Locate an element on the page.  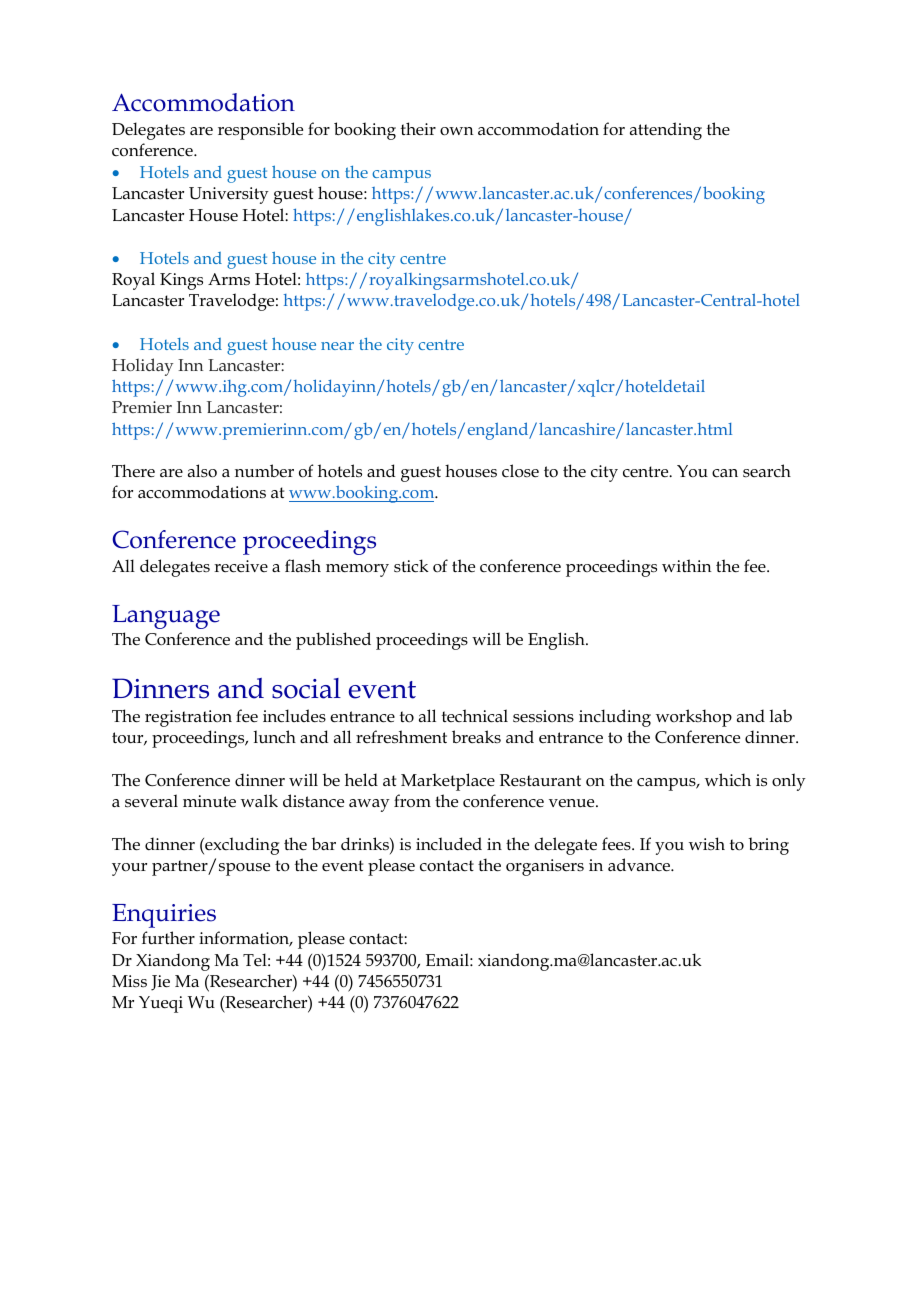
further is located at coordinates (168, 938).
